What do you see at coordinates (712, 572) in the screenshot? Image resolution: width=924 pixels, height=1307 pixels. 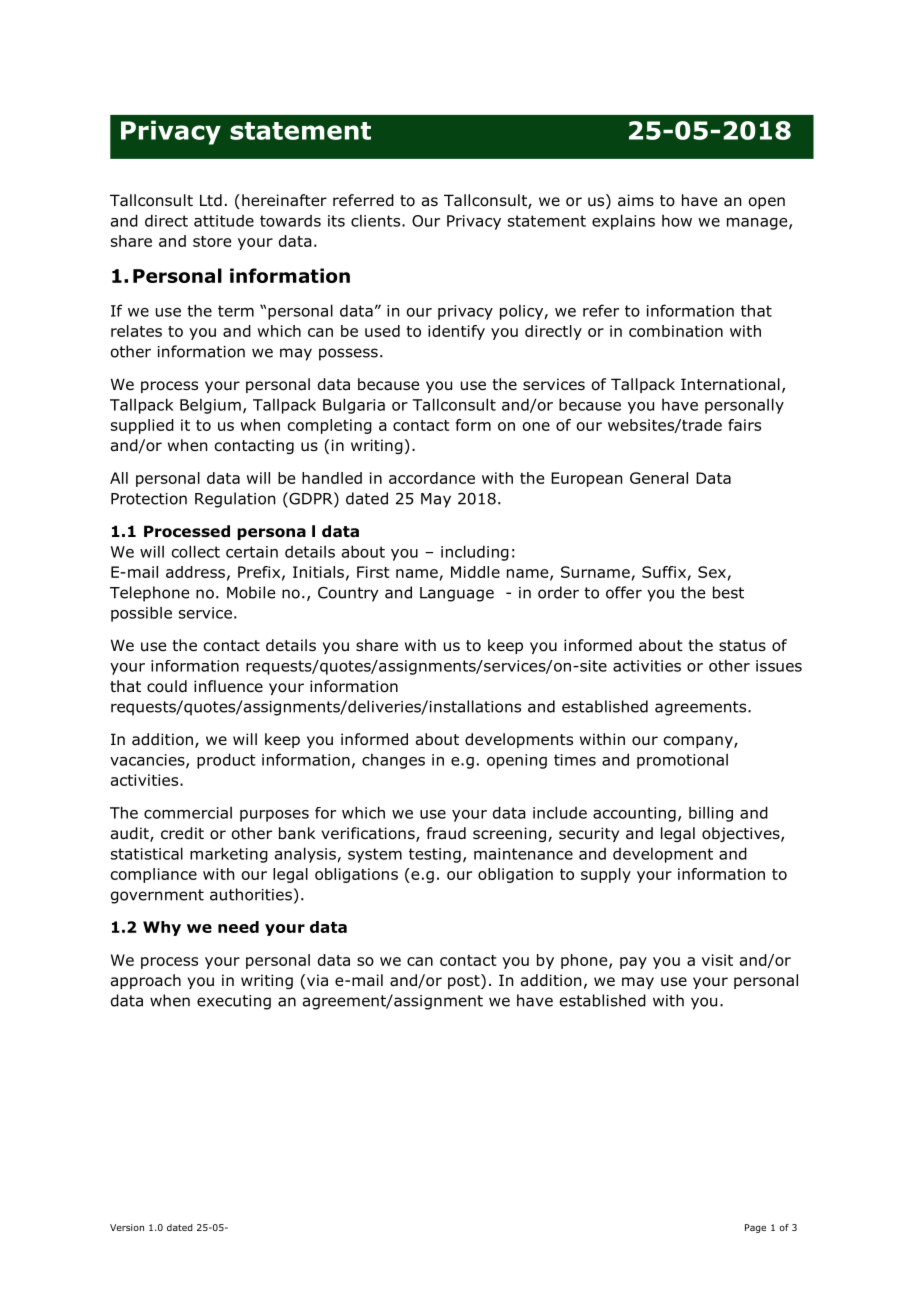 I see `Sex` at bounding box center [712, 572].
